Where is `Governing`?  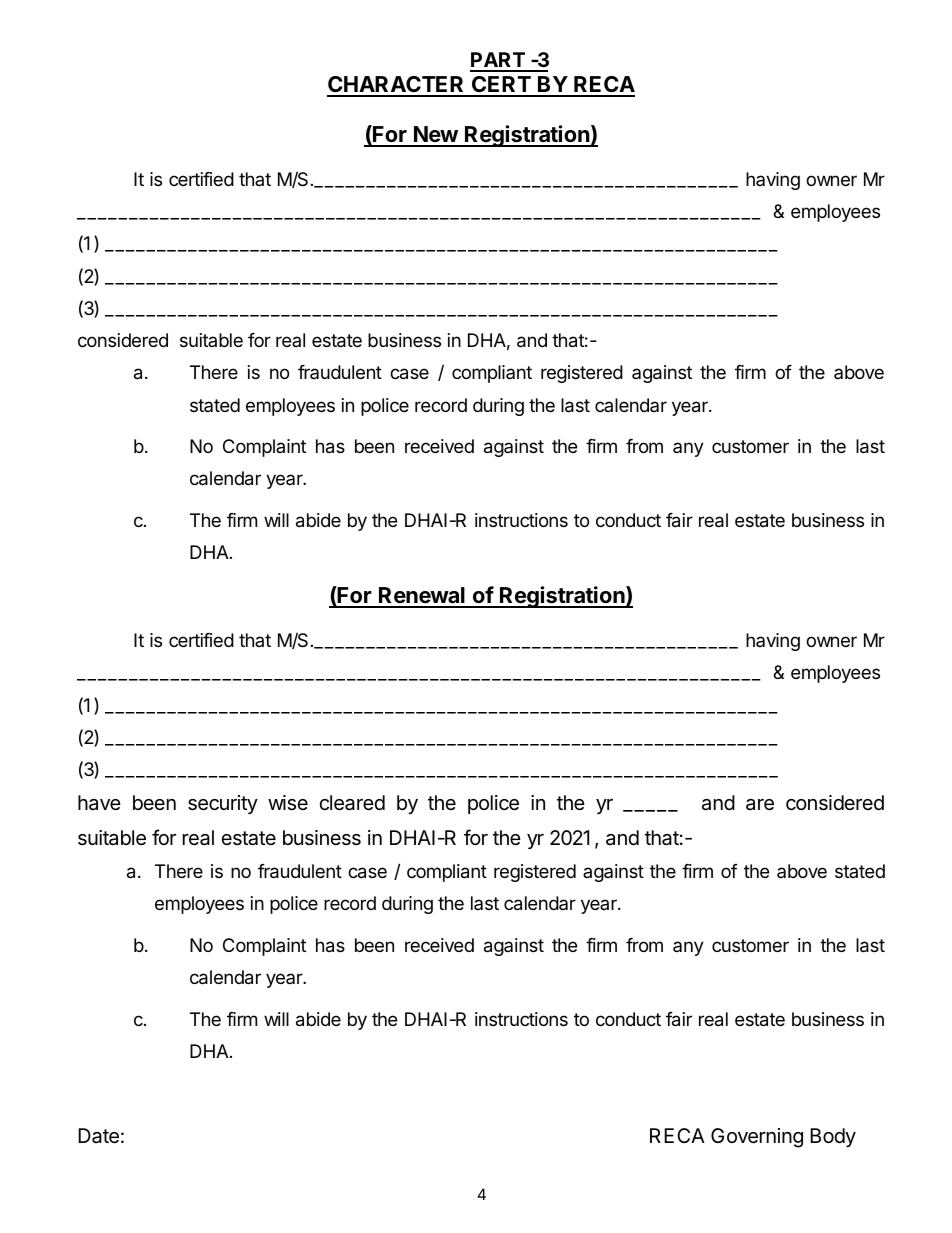 Governing is located at coordinates (757, 1138).
